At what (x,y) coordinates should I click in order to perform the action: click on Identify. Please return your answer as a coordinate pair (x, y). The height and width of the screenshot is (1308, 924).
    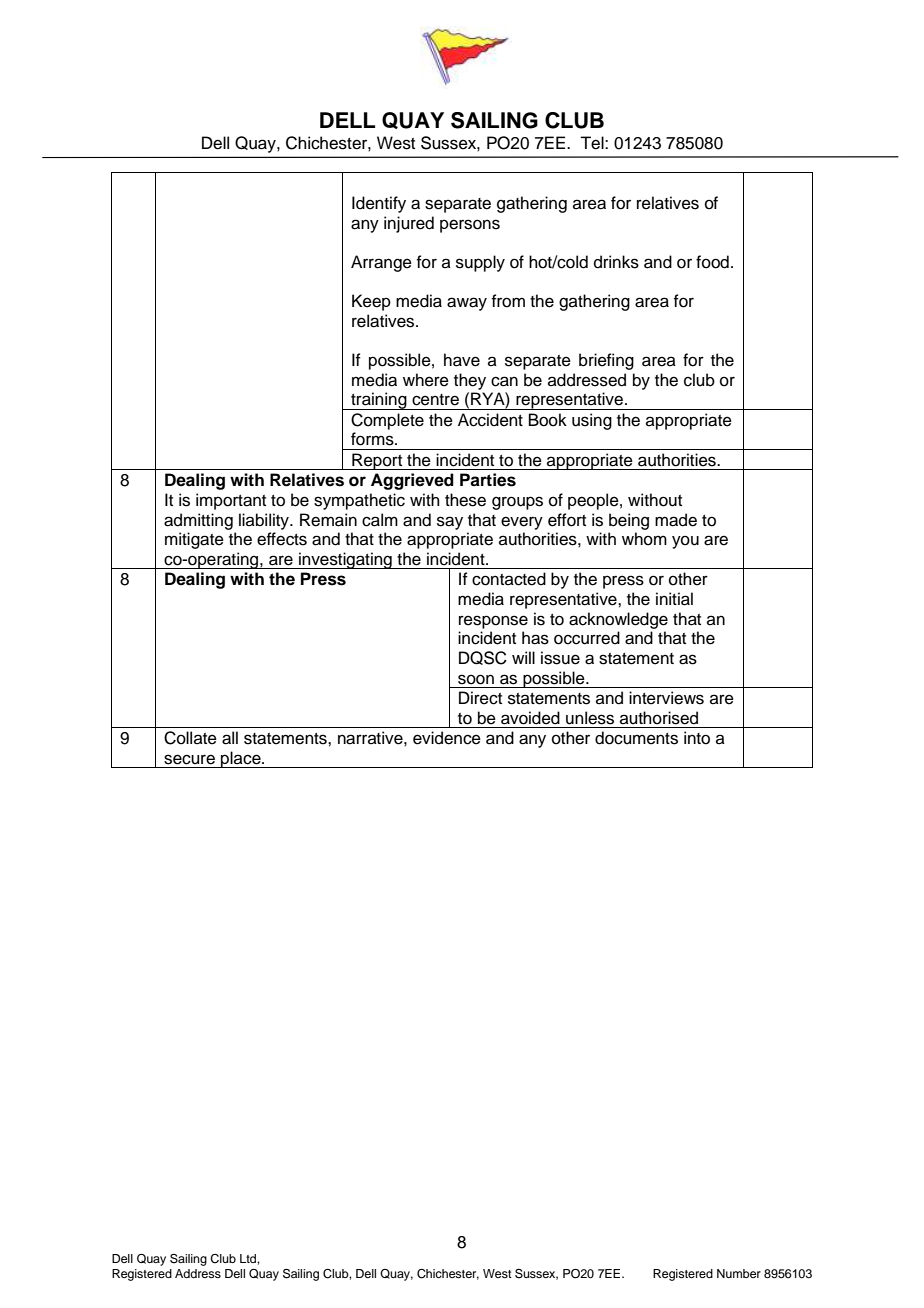
    Looking at the image, I should click on (379, 204).
